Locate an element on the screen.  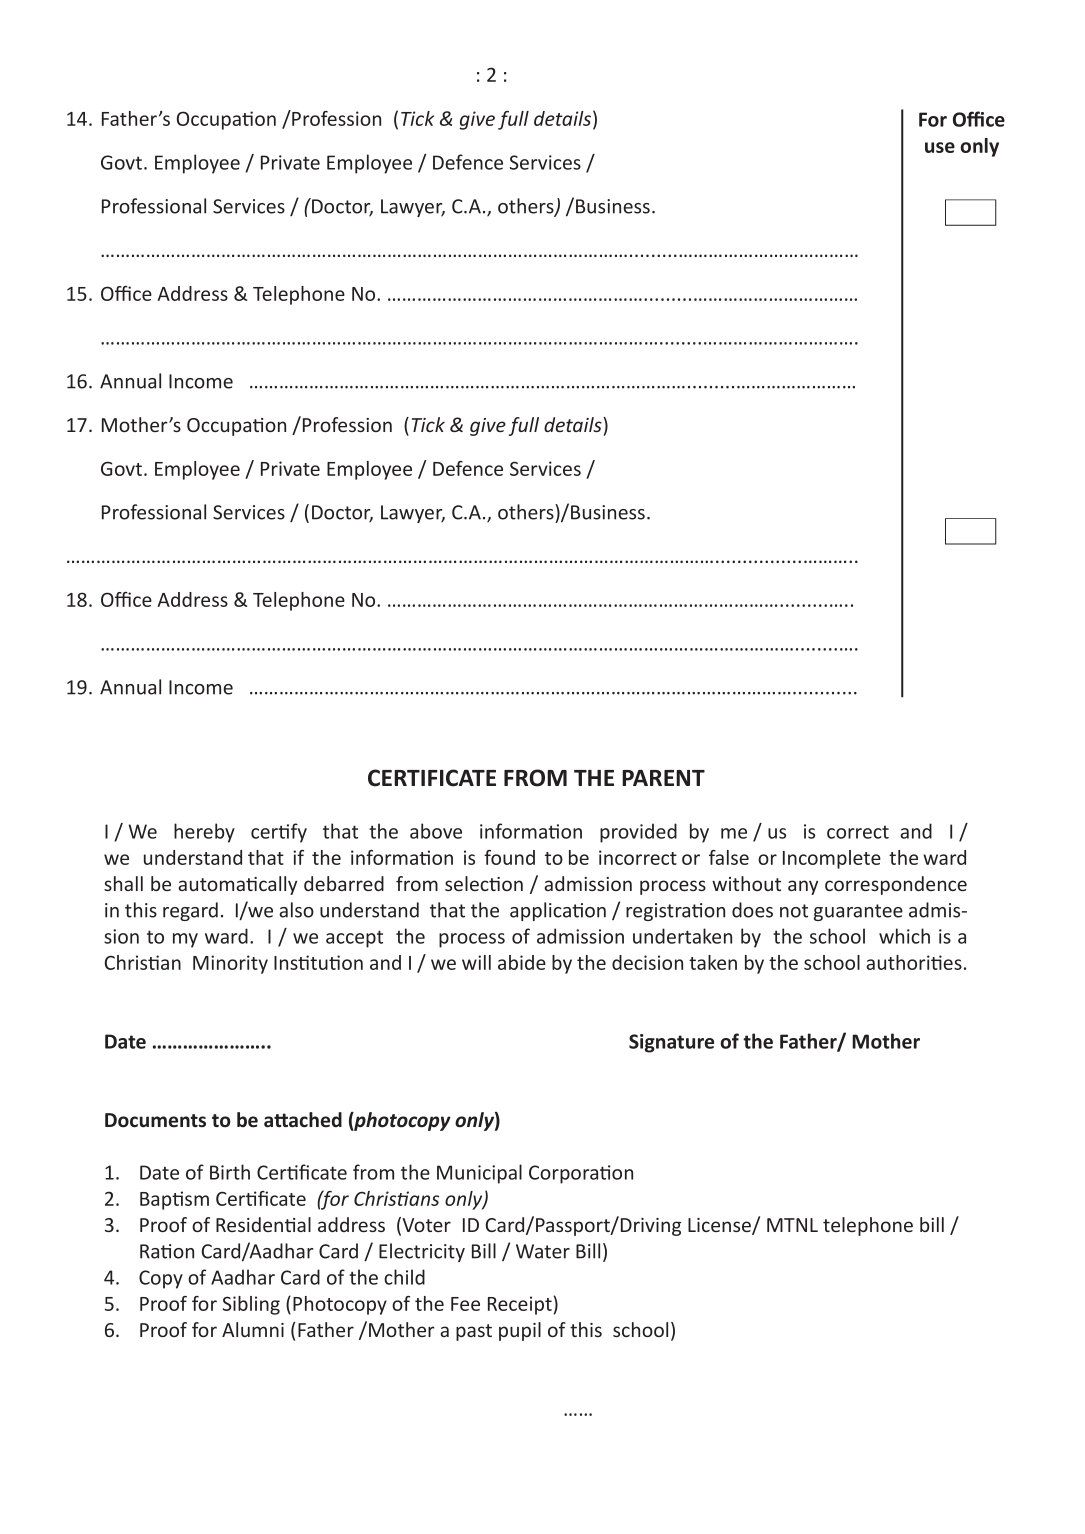
provided is located at coordinates (638, 833).
